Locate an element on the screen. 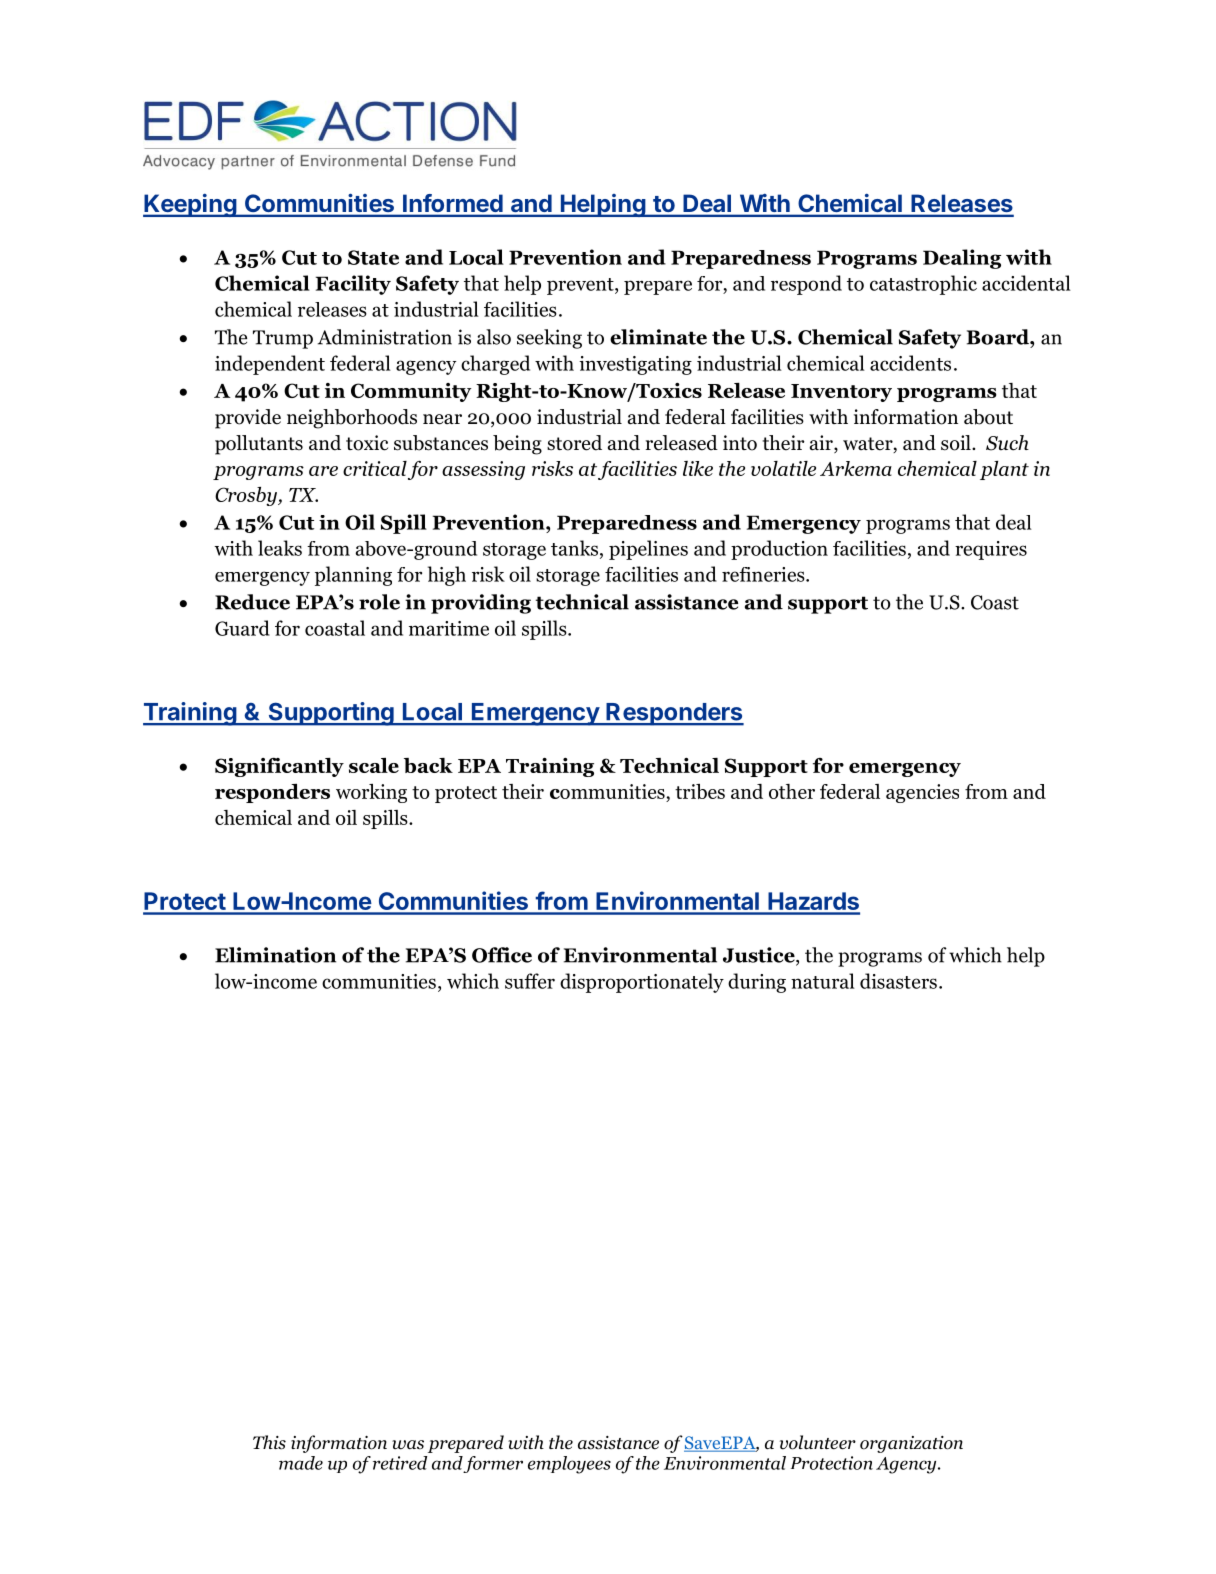 This screenshot has width=1216, height=1574. employees is located at coordinates (569, 1465).
